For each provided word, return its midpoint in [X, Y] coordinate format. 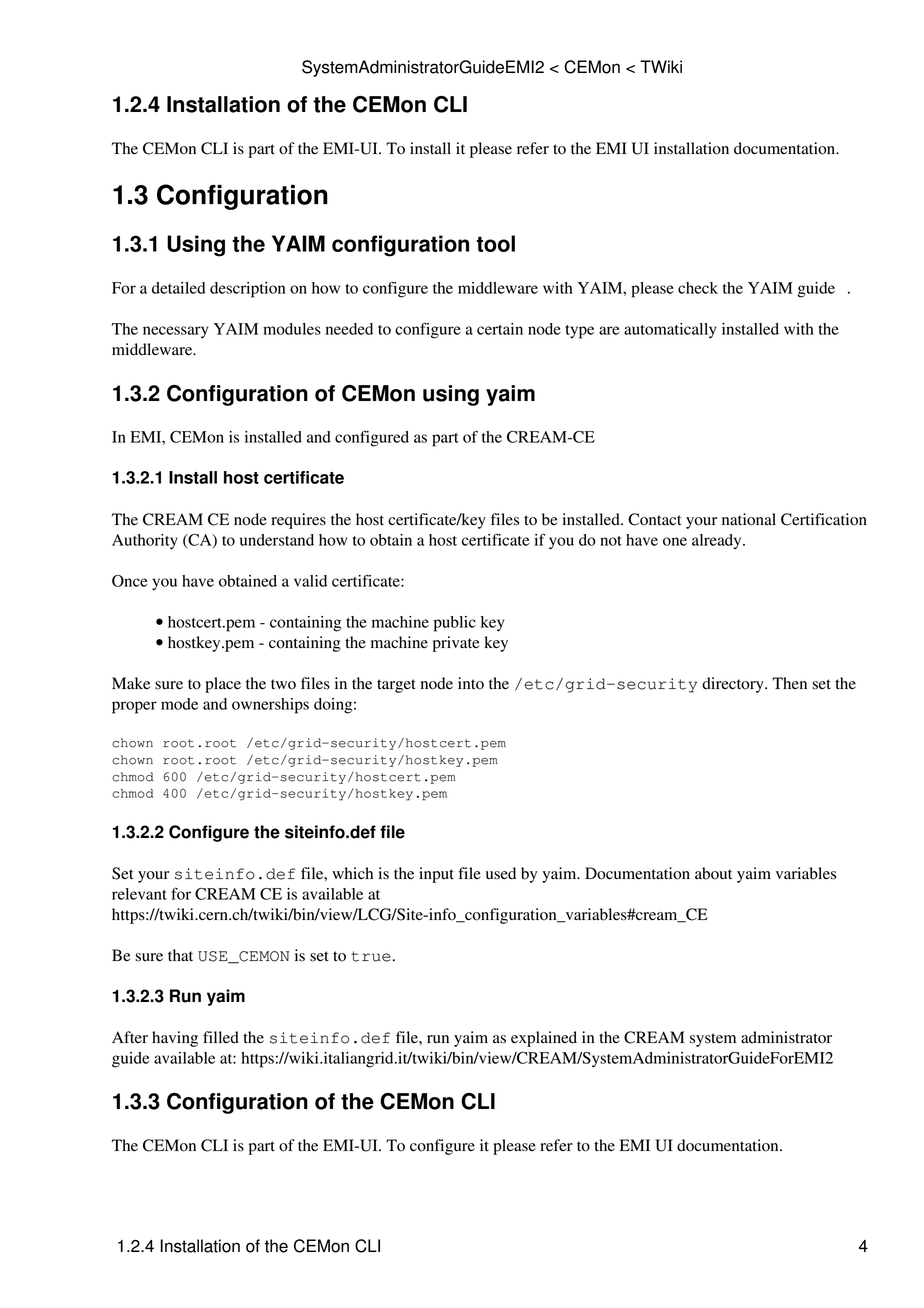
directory [734, 685]
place [223, 685]
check [698, 288]
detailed [178, 288]
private [456, 644]
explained [544, 1039]
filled [221, 1037]
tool [495, 243]
